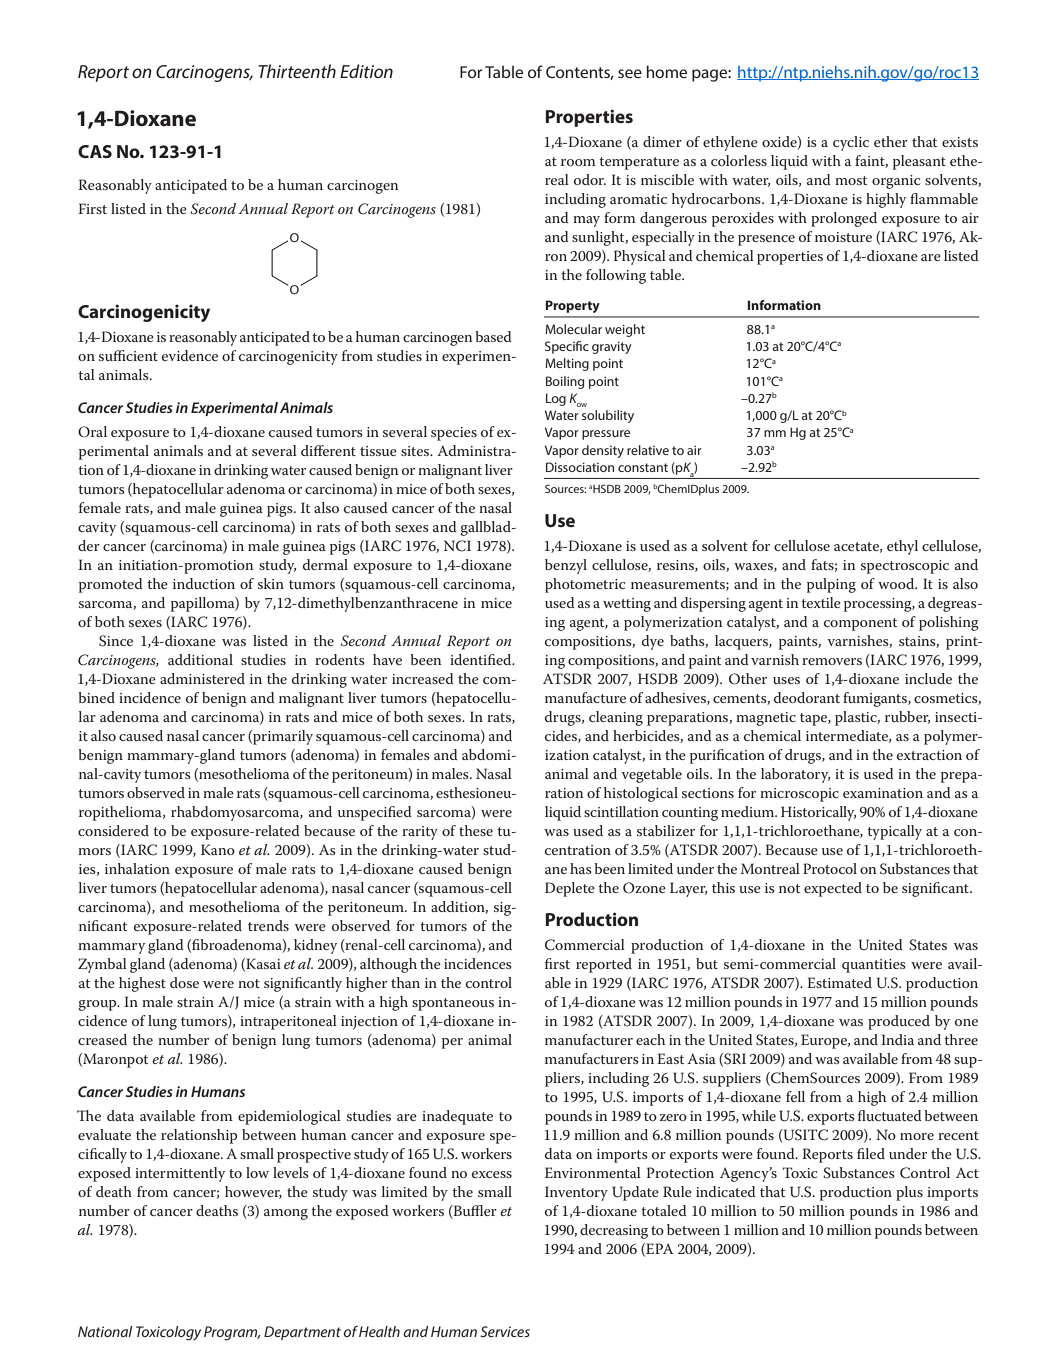 The image size is (1057, 1368). What do you see at coordinates (505, 1331) in the page?
I see `Services` at bounding box center [505, 1331].
